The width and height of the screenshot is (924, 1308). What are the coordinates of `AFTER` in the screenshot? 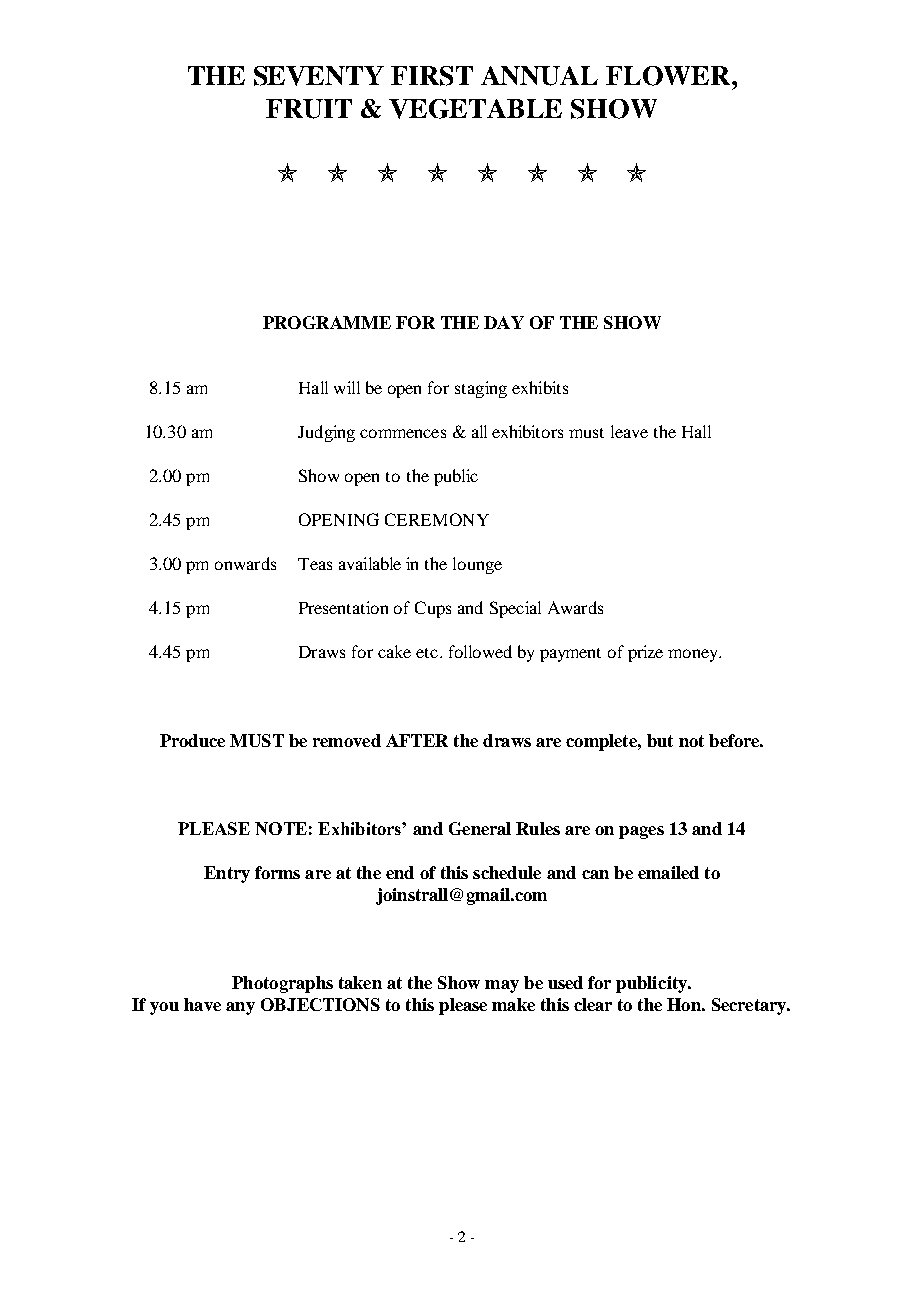 It's located at (417, 740).
